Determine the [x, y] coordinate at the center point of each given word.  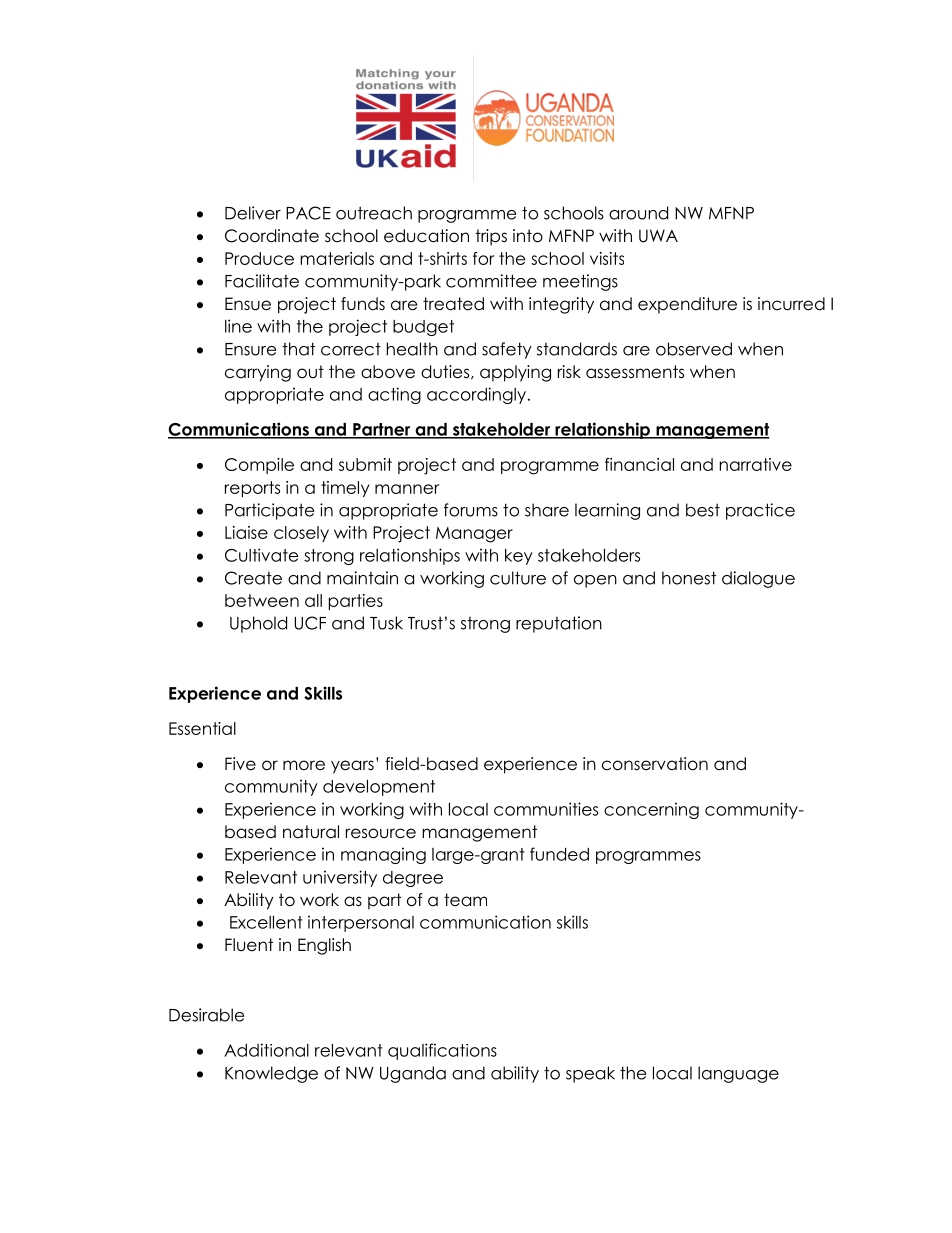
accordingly [476, 395]
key [519, 557]
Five [240, 764]
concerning [651, 810]
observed [694, 349]
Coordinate [272, 236]
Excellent [266, 922]
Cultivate [262, 555]
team [465, 900]
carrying [258, 373]
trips [491, 237]
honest [689, 578]
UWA [658, 236]
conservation [655, 764]
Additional [266, 1050]
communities [546, 809]
